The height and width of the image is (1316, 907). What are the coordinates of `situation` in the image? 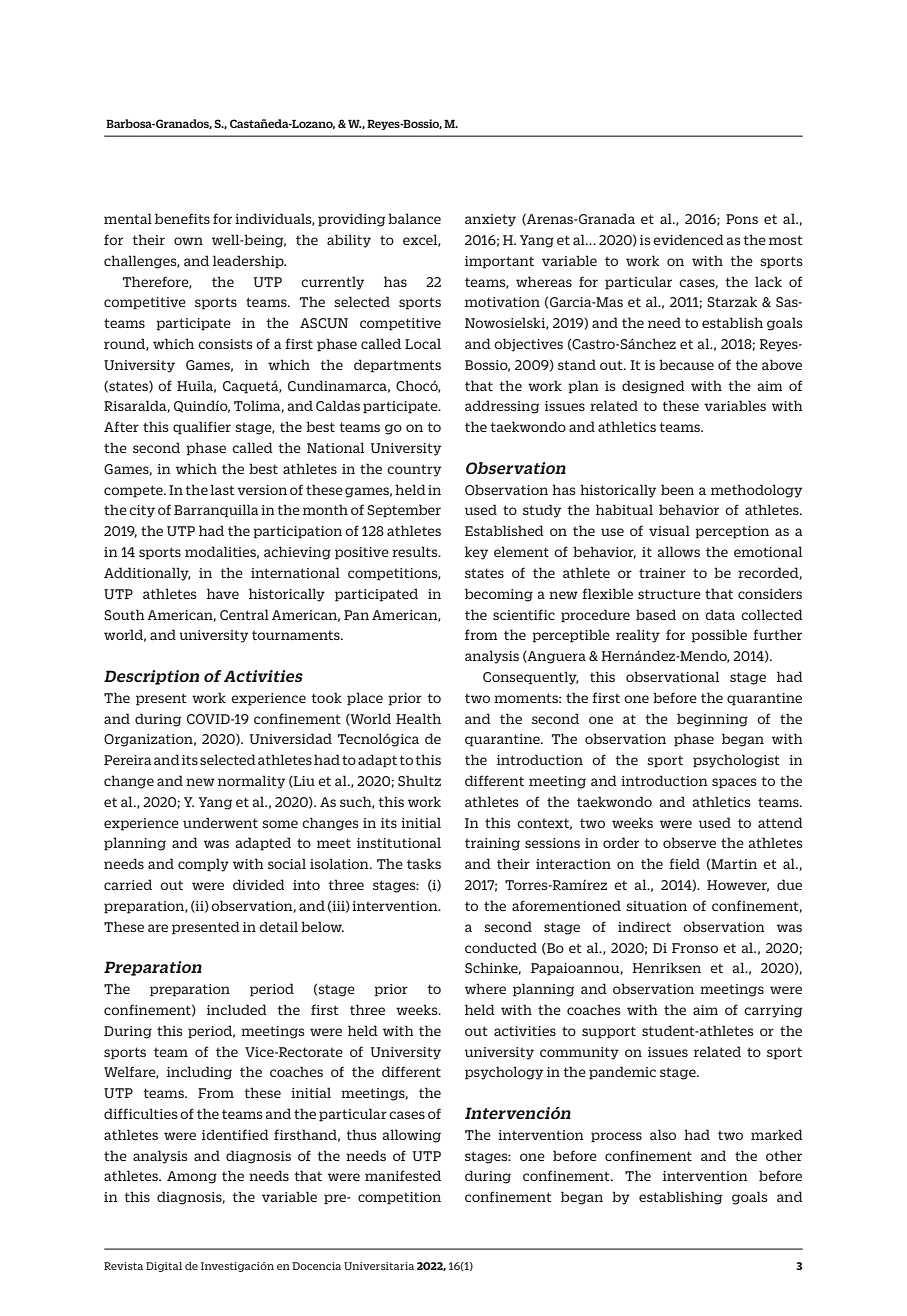 It's located at (656, 906).
